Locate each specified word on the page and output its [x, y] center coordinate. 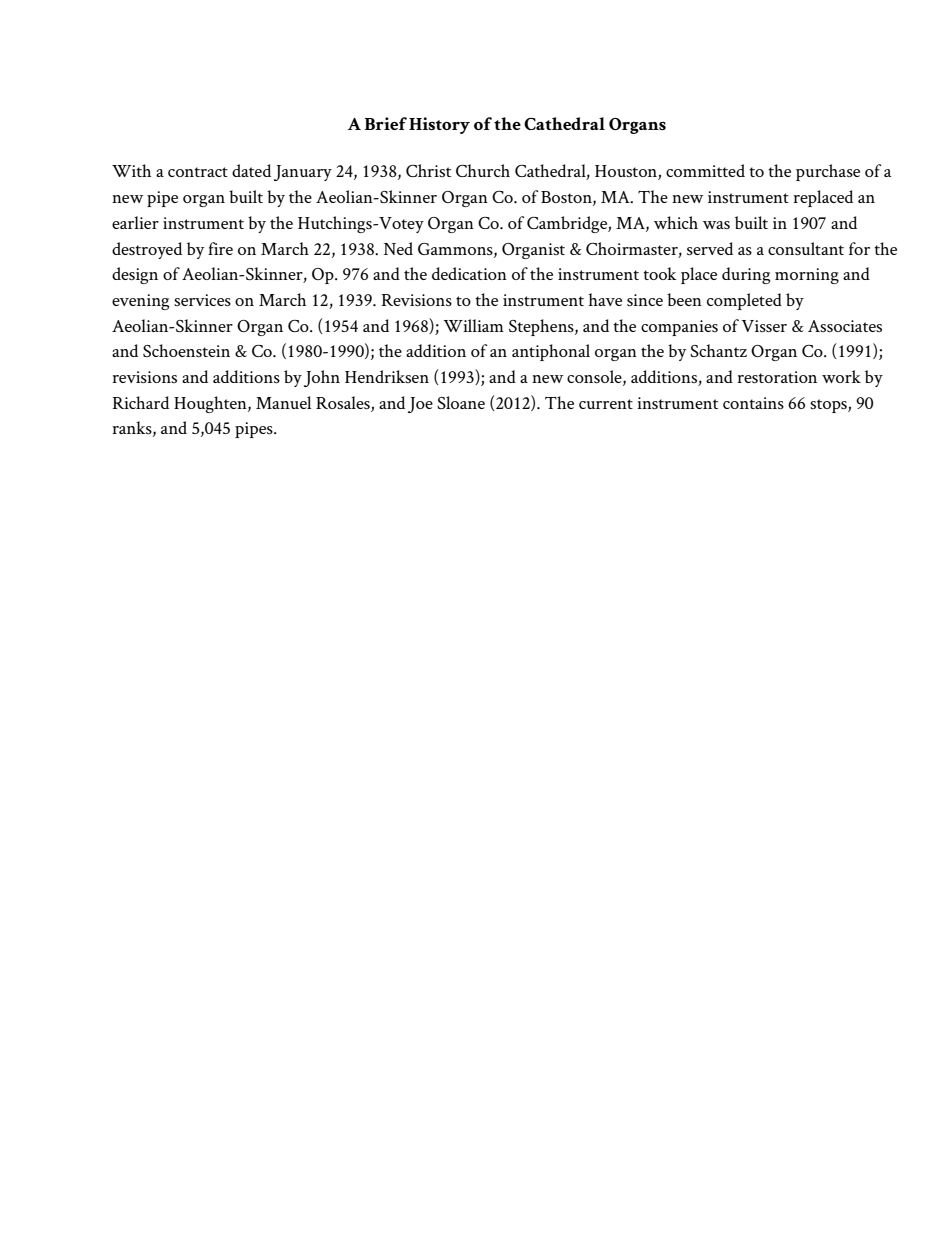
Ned [398, 248]
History [439, 125]
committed [705, 170]
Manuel [283, 402]
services [202, 300]
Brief [386, 123]
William [473, 325]
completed [744, 301]
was [716, 225]
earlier [135, 222]
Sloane [461, 402]
